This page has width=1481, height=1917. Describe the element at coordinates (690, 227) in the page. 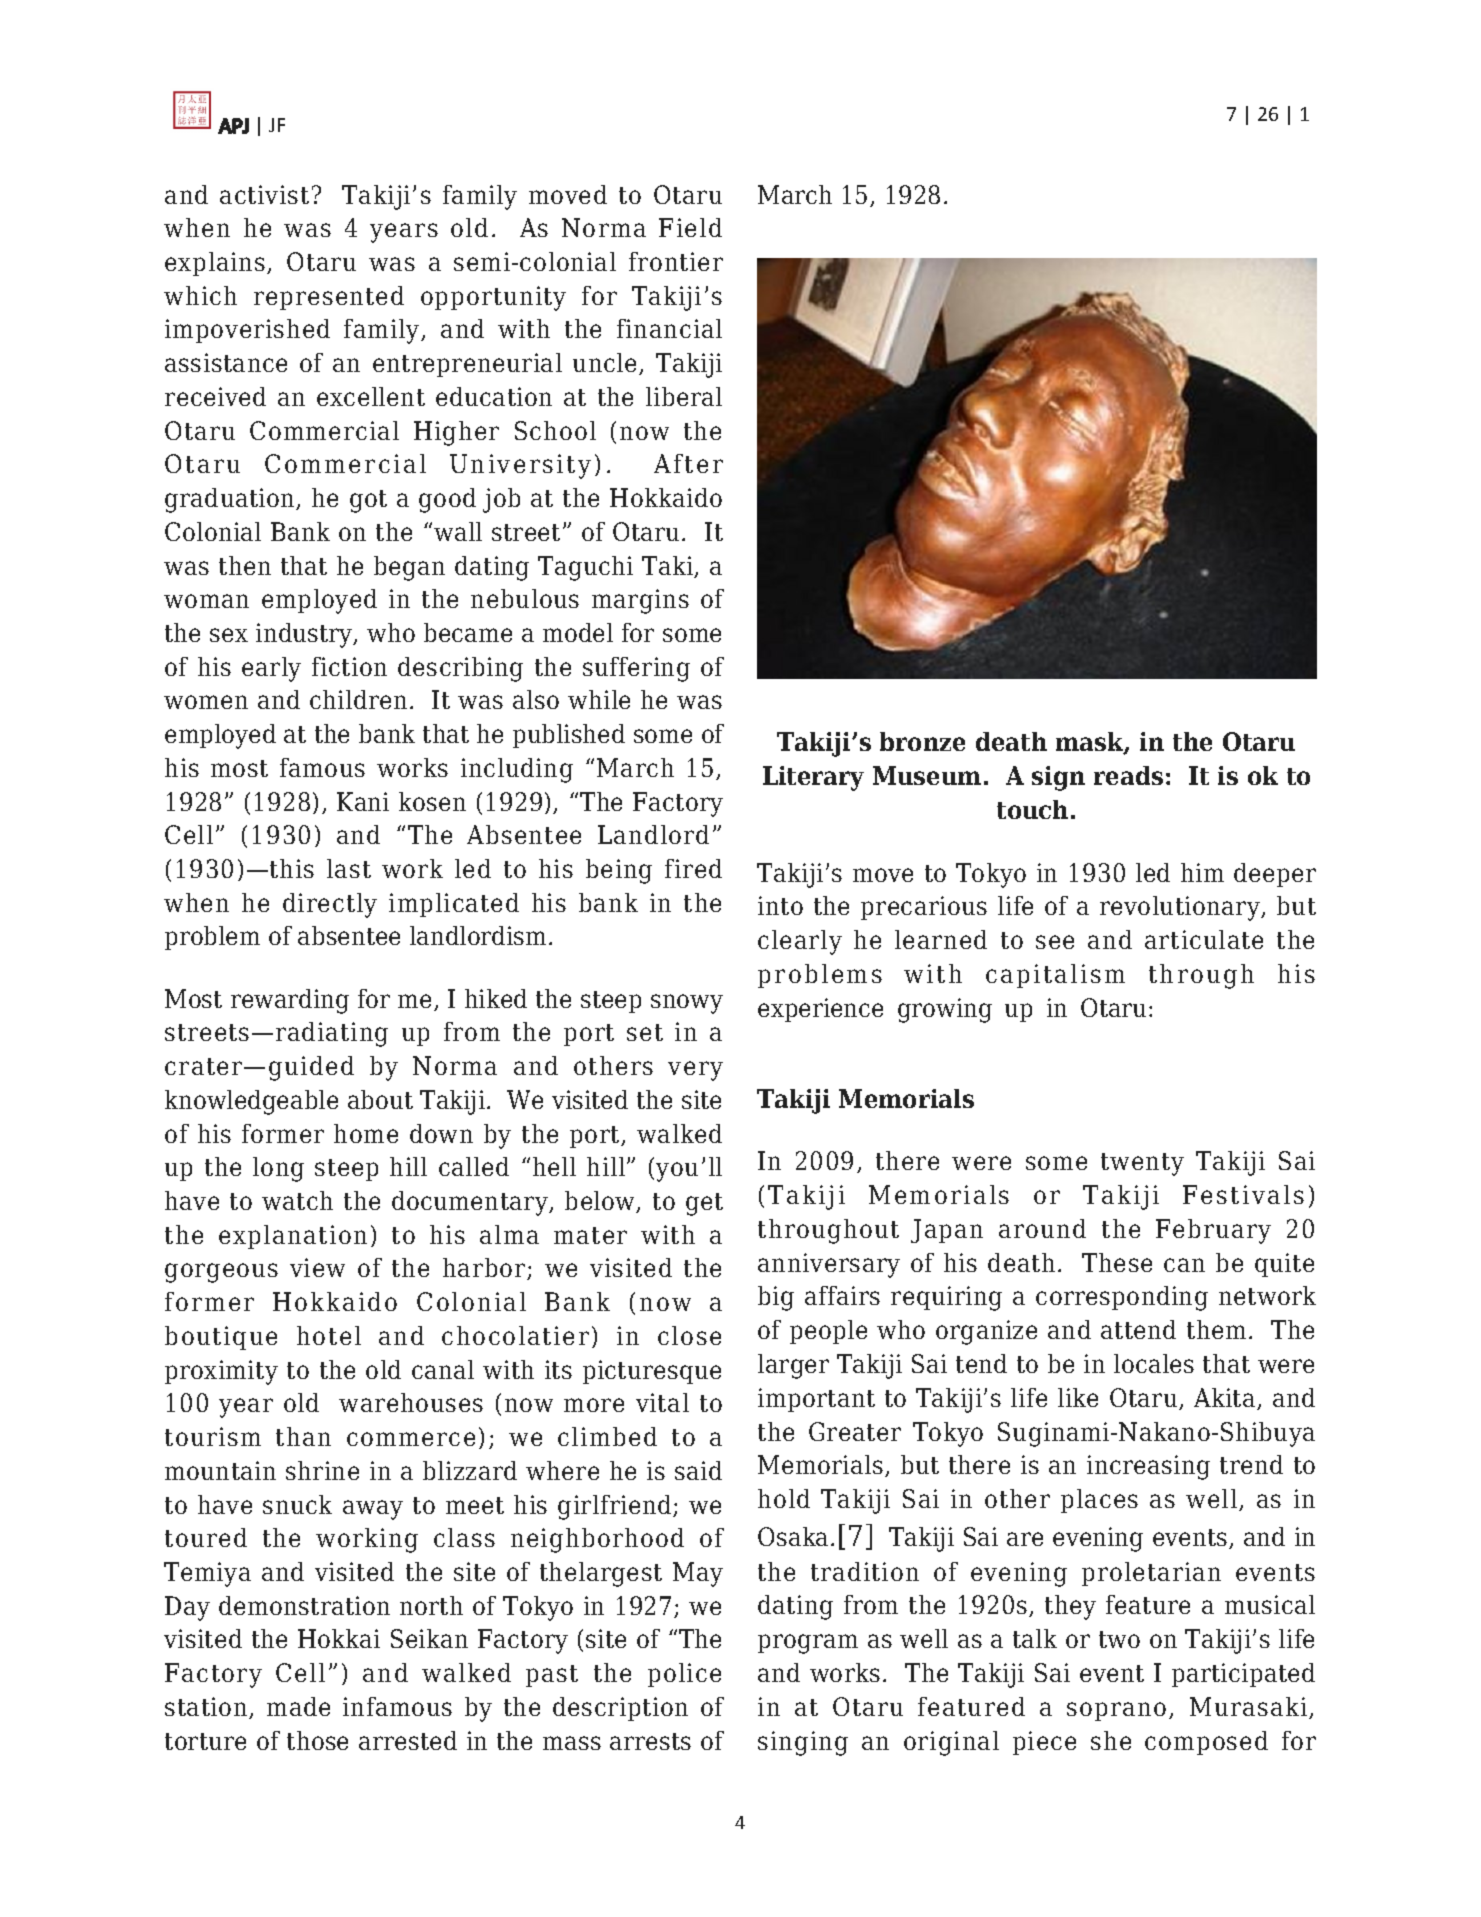

I see `Field` at that location.
